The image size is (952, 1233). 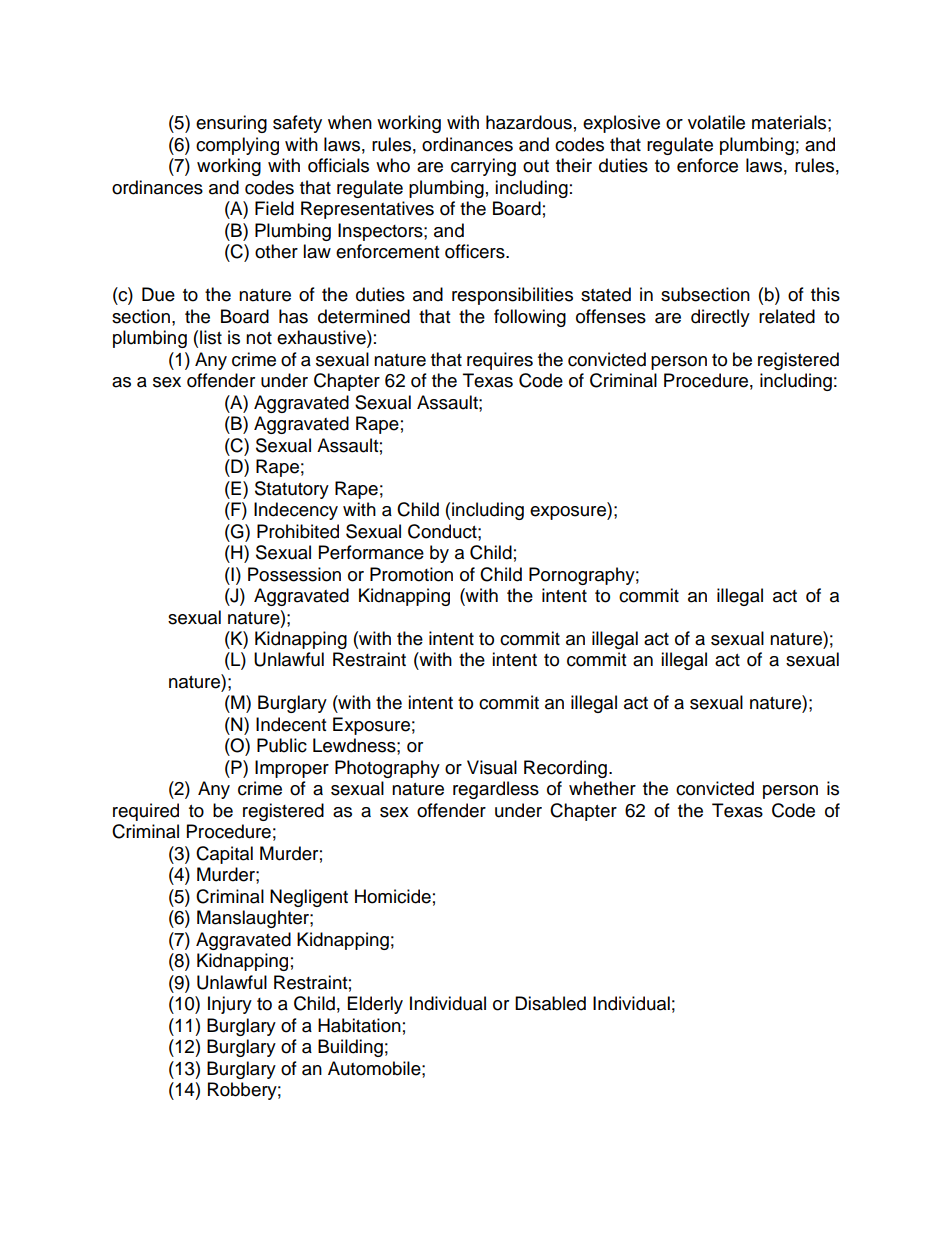 I want to click on Injury, so click(x=230, y=1005).
